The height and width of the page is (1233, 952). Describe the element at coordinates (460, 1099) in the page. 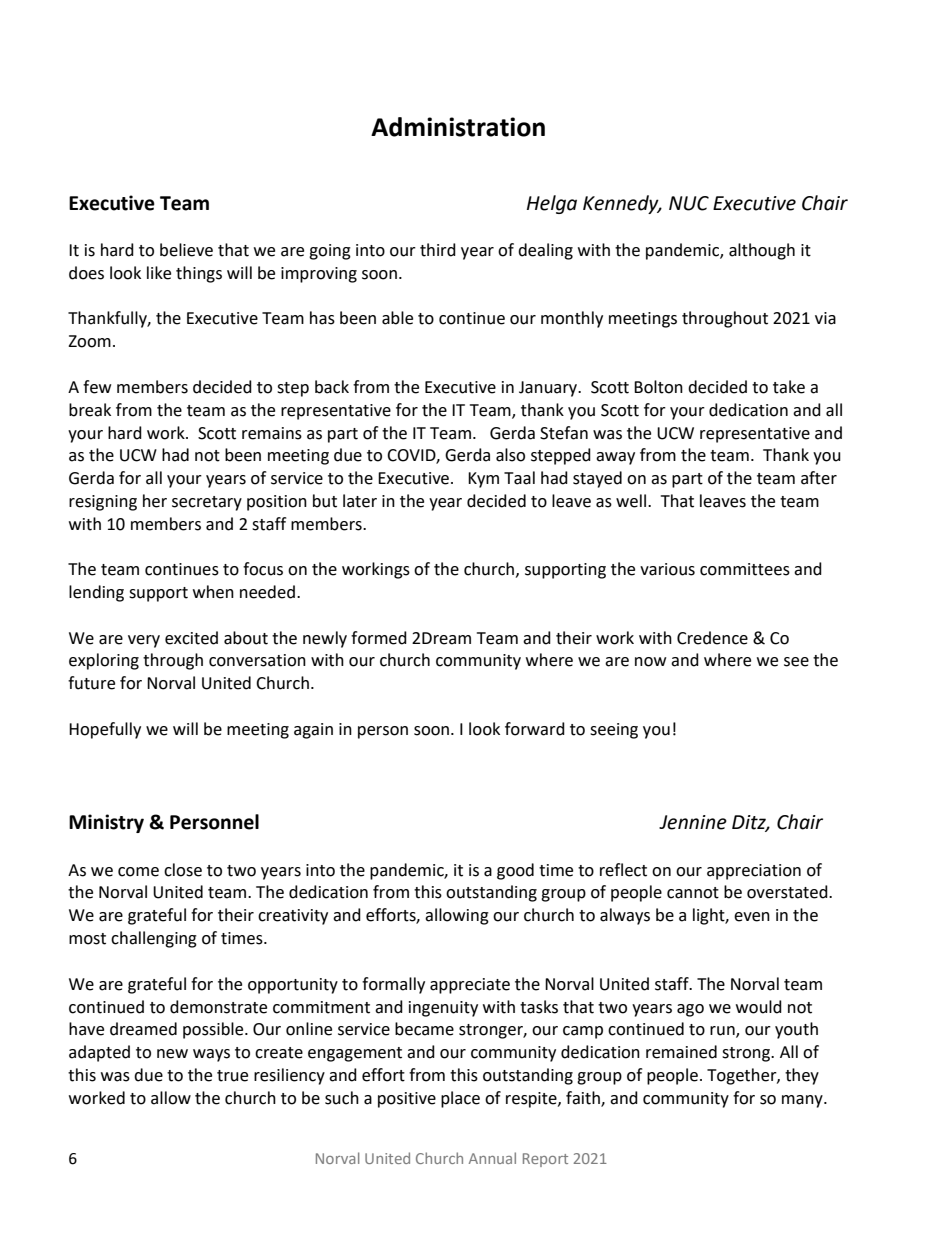

I see `place` at that location.
